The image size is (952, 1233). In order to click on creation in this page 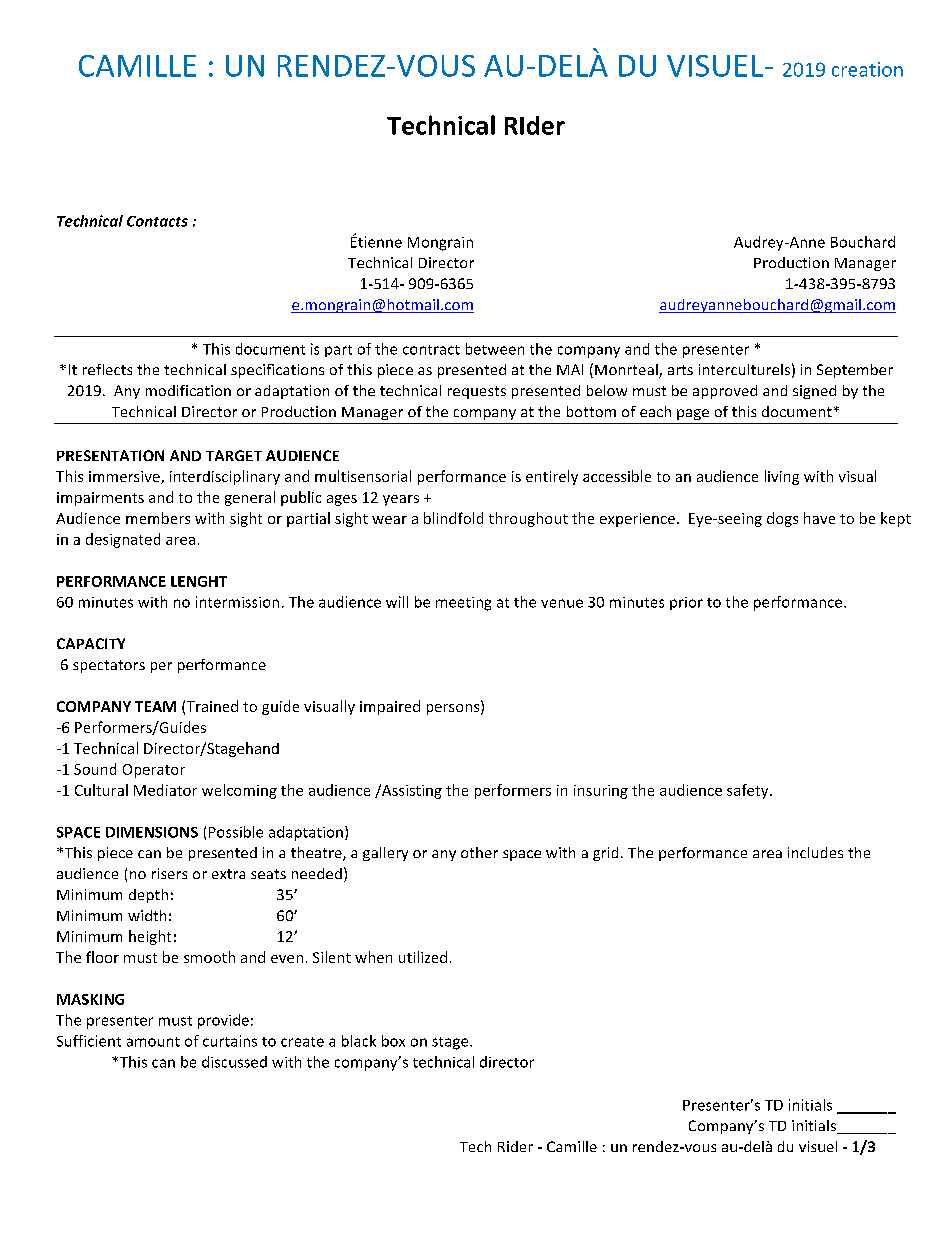, I will do `click(867, 69)`.
